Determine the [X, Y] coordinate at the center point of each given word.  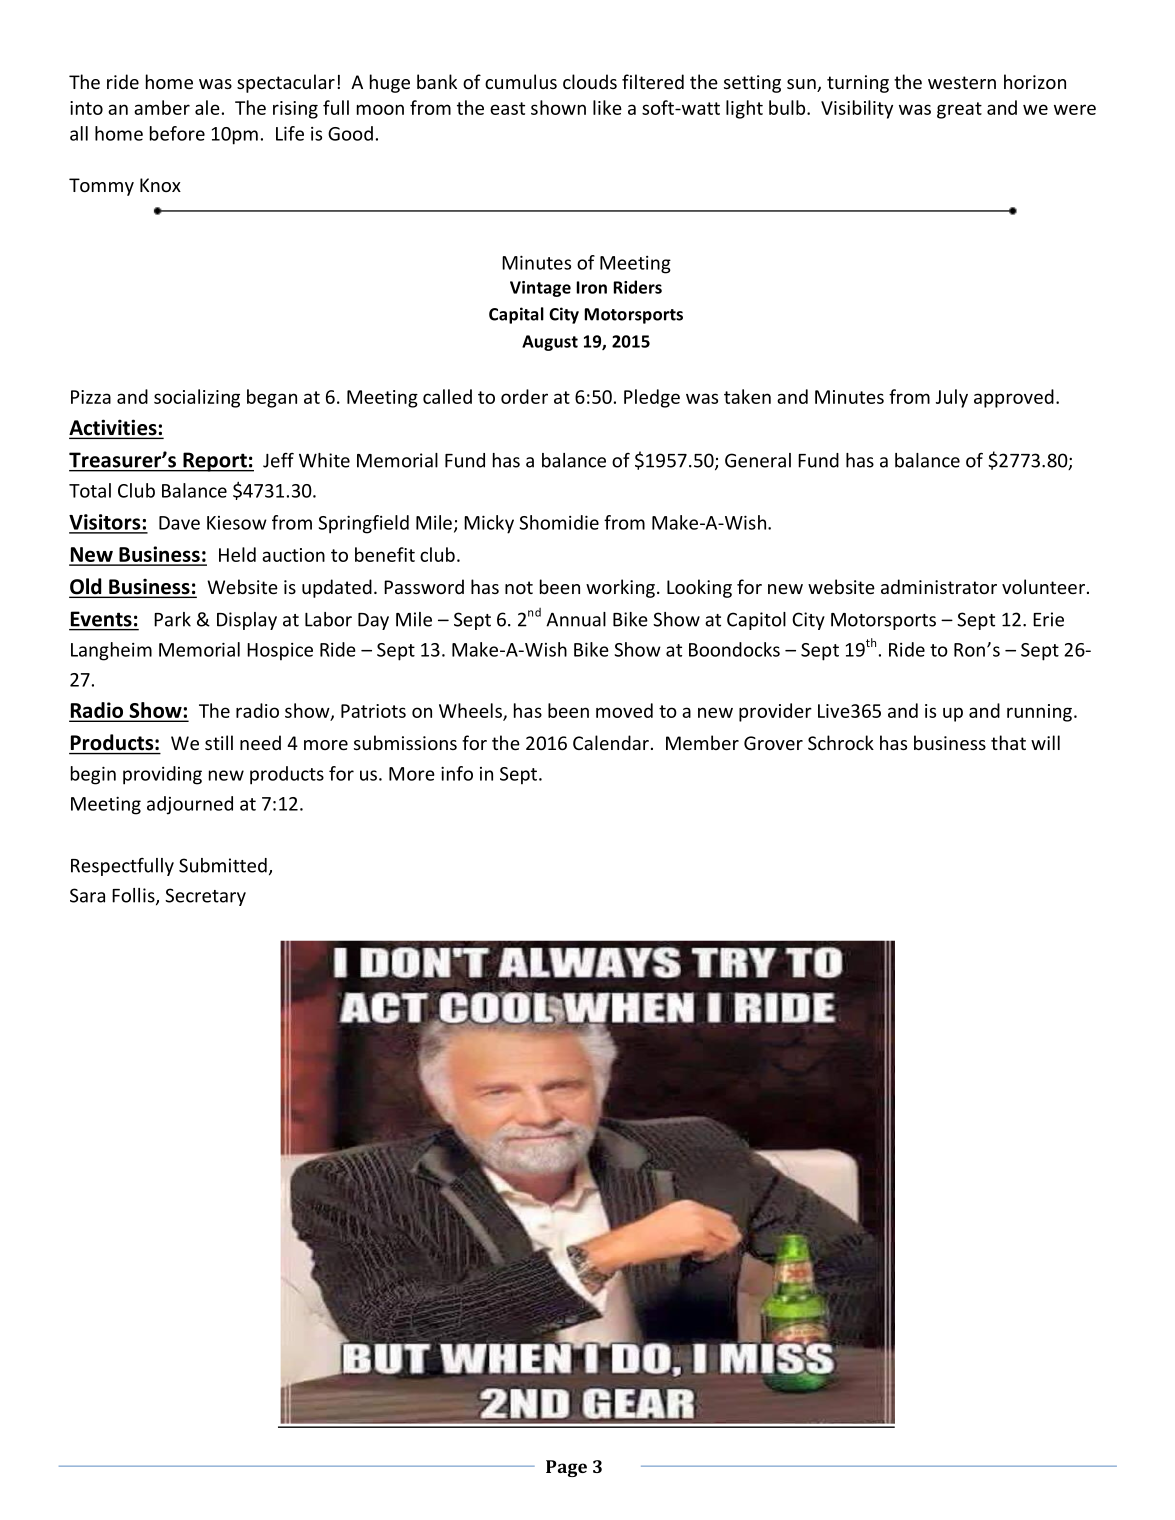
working [620, 588]
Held [237, 554]
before [177, 133]
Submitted [223, 865]
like [607, 107]
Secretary [205, 897]
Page [566, 1468]
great [959, 110]
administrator [939, 586]
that [1008, 742]
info [457, 773]
